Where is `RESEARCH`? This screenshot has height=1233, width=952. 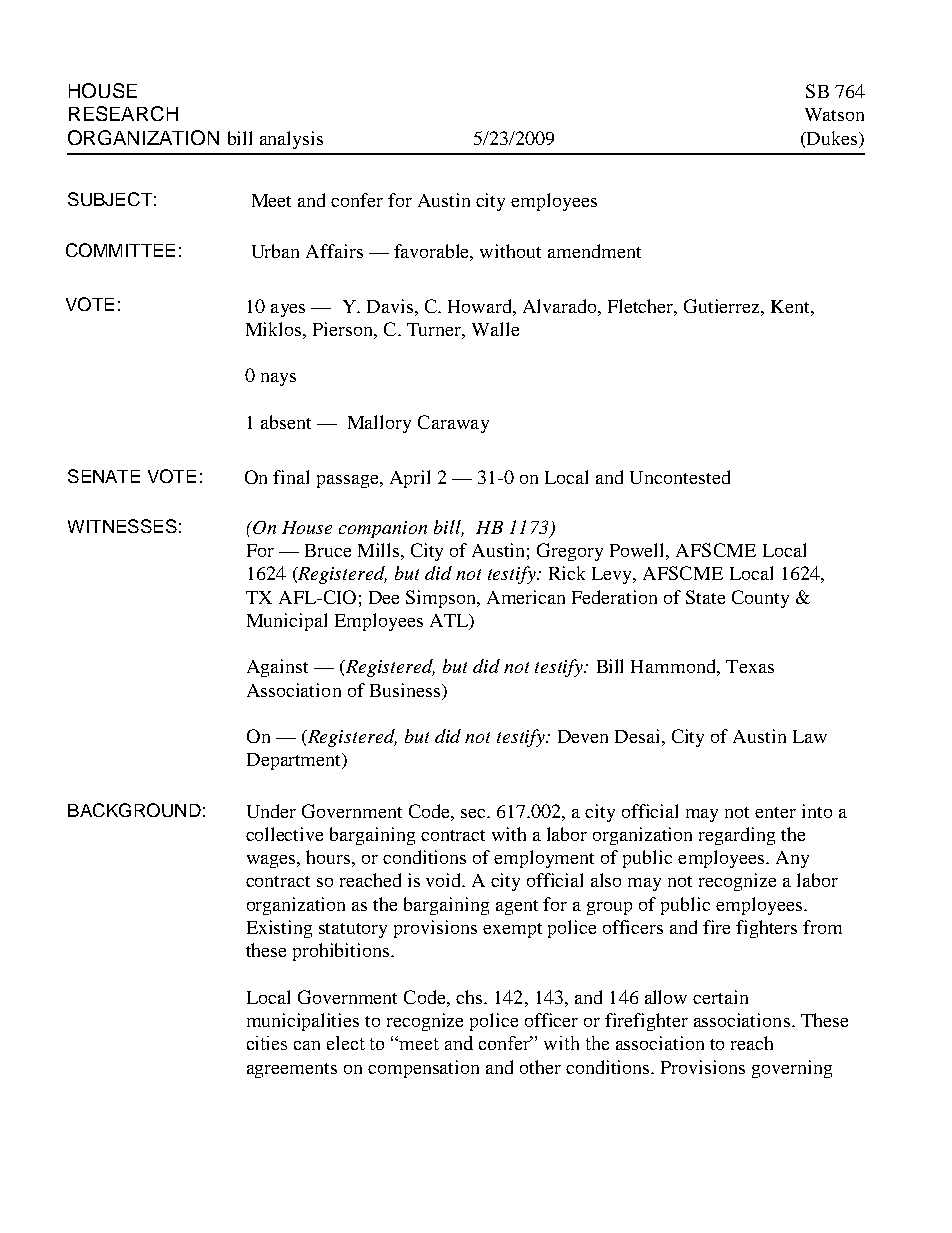 RESEARCH is located at coordinates (123, 113).
